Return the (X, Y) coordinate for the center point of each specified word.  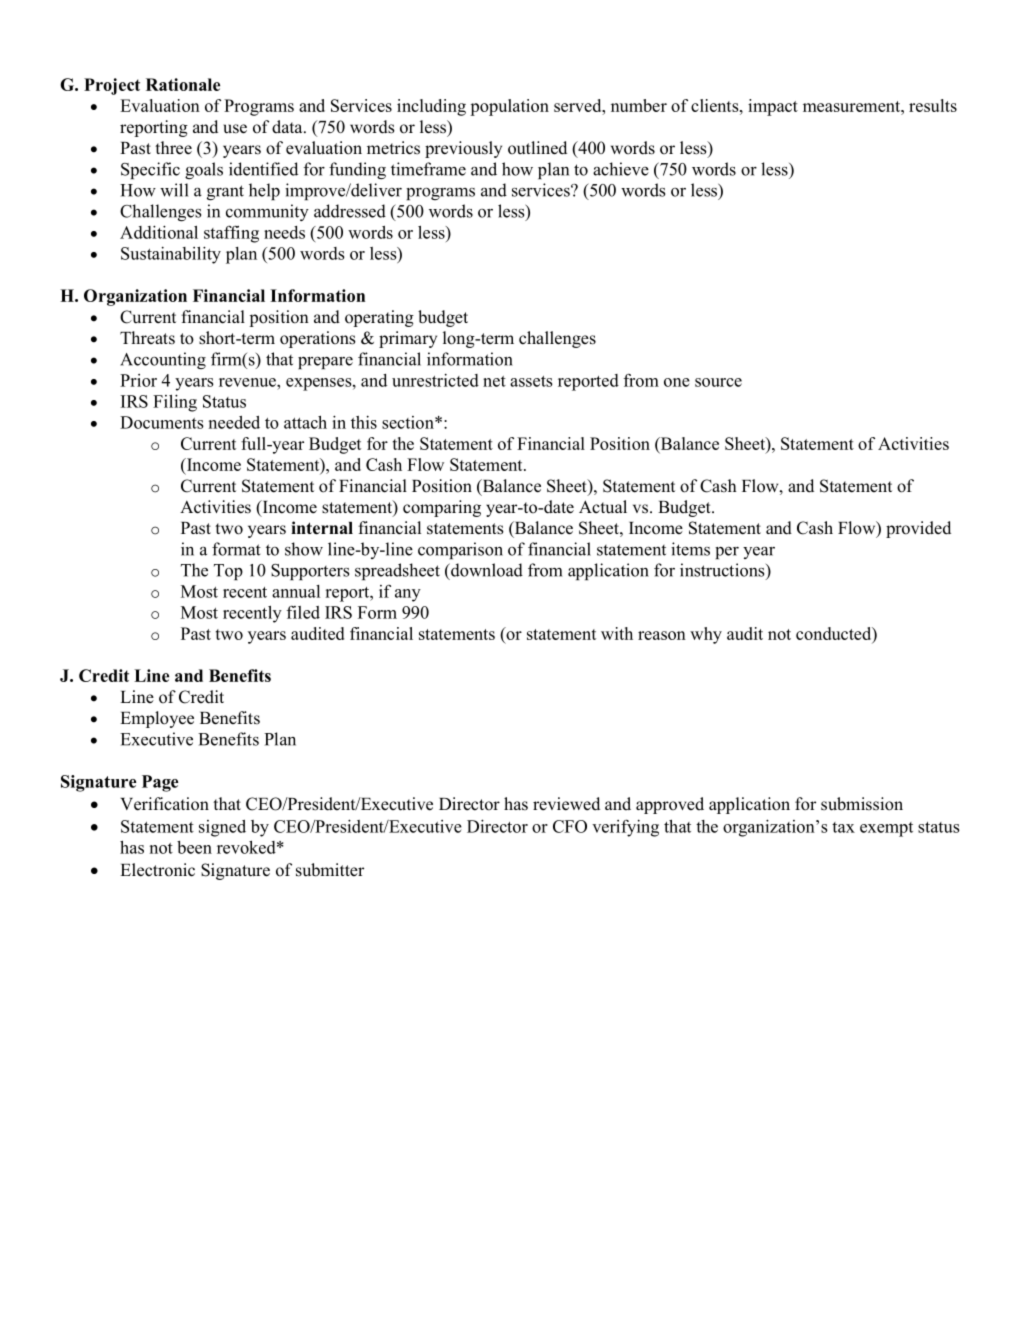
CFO (570, 826)
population (509, 107)
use (235, 129)
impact (773, 107)
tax (843, 827)
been (194, 847)
